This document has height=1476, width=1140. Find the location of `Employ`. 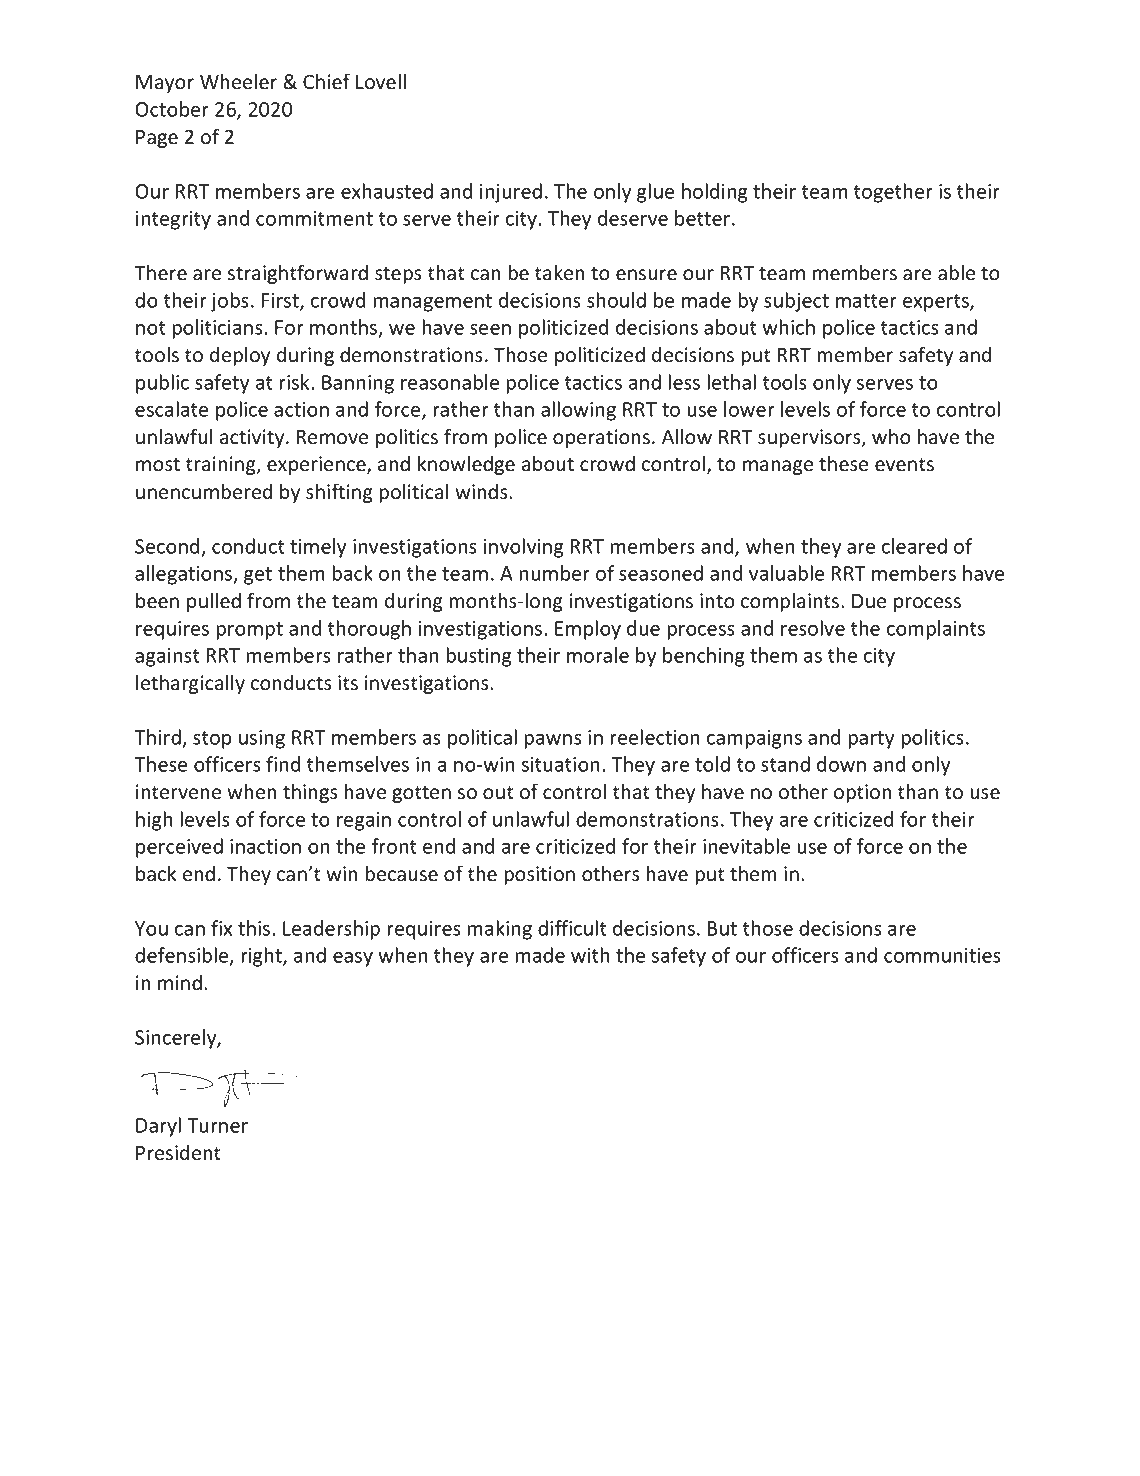

Employ is located at coordinates (588, 630).
